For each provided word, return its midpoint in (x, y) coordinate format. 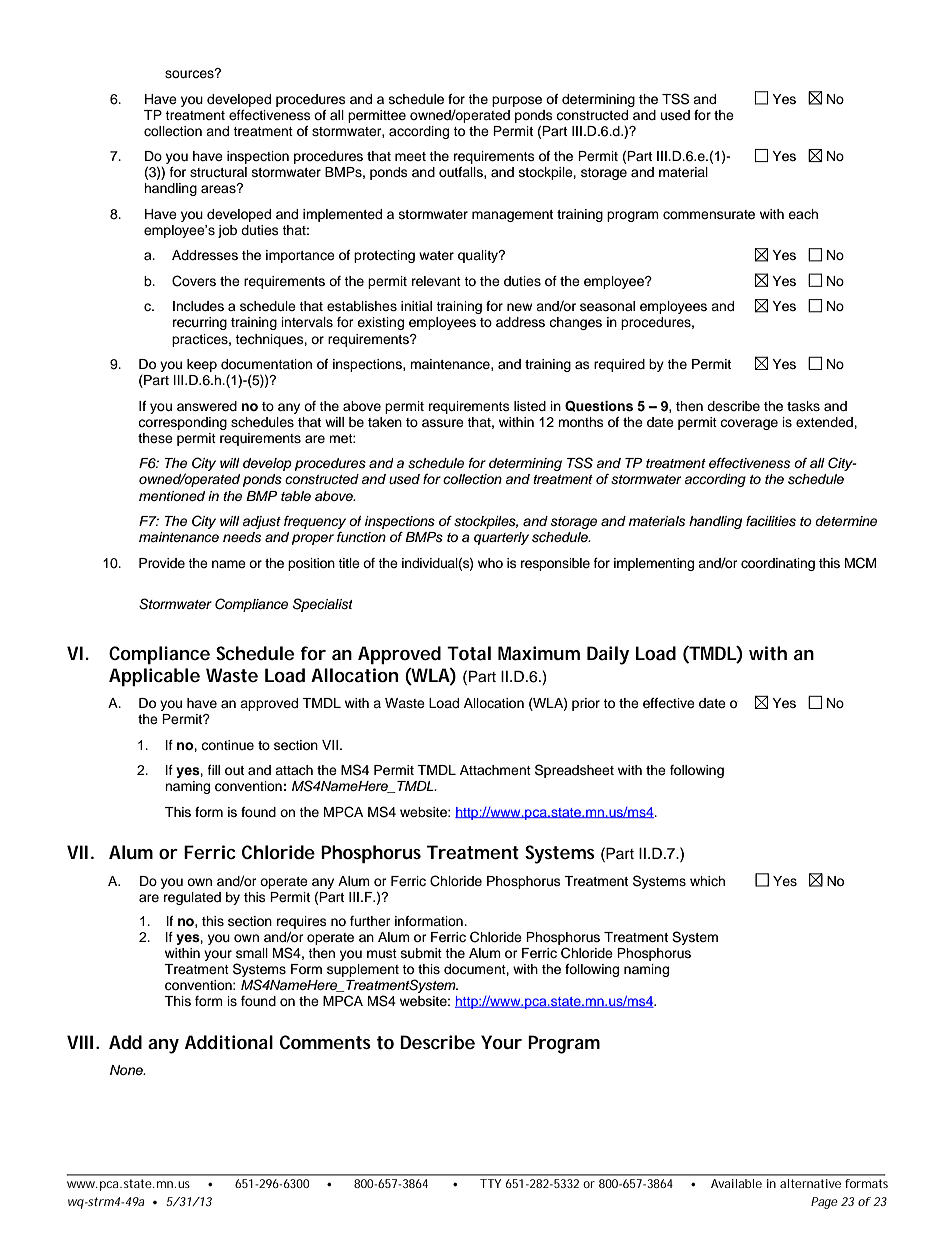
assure (443, 423)
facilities (771, 521)
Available (736, 1183)
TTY (490, 1183)
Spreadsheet (574, 771)
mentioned (172, 496)
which (707, 881)
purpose (517, 101)
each (803, 214)
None (127, 1070)
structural (218, 172)
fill (214, 770)
